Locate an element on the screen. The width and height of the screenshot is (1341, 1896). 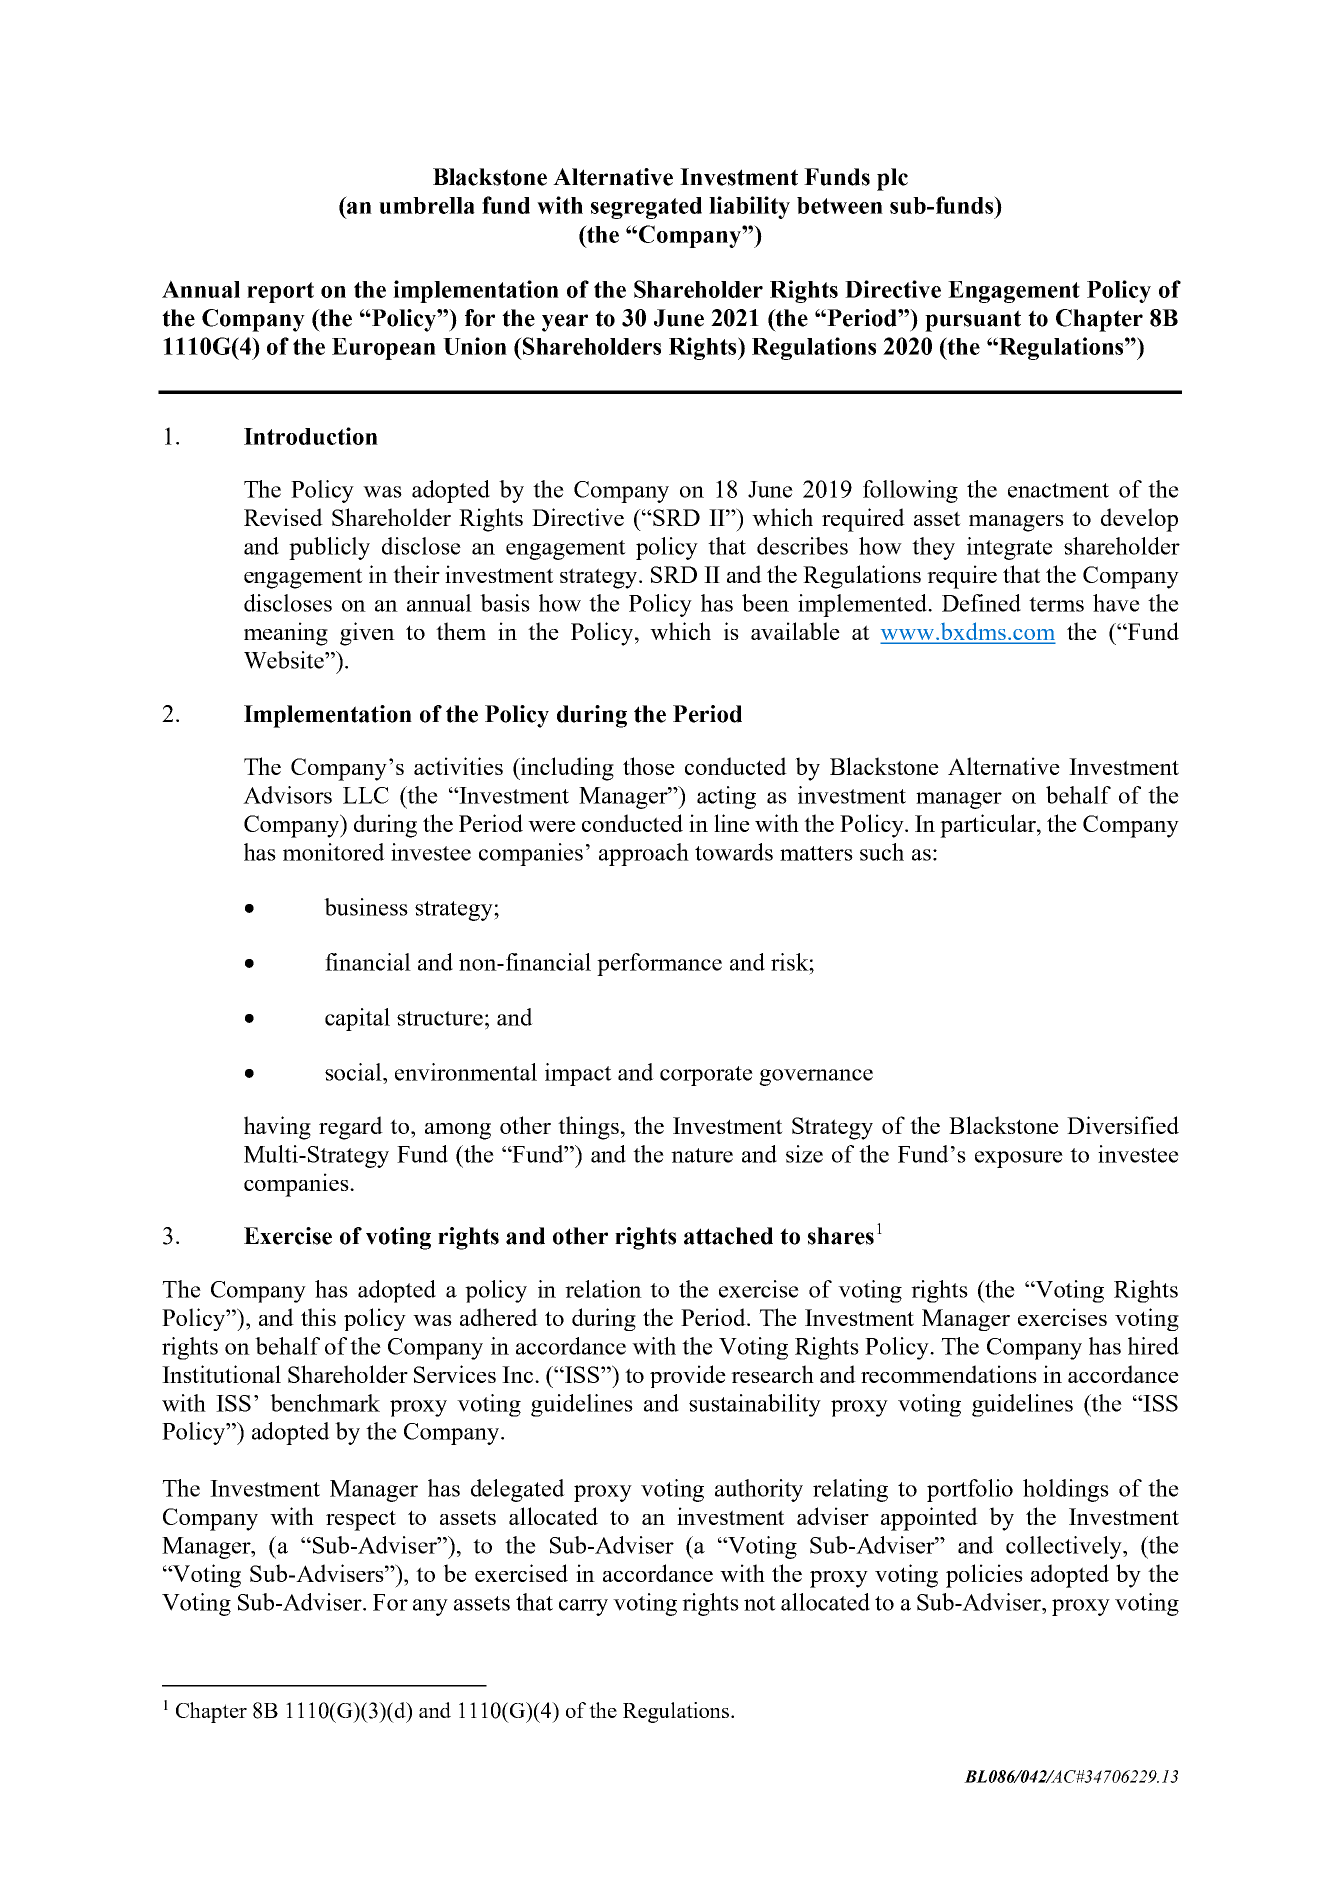
publicly is located at coordinates (329, 548).
